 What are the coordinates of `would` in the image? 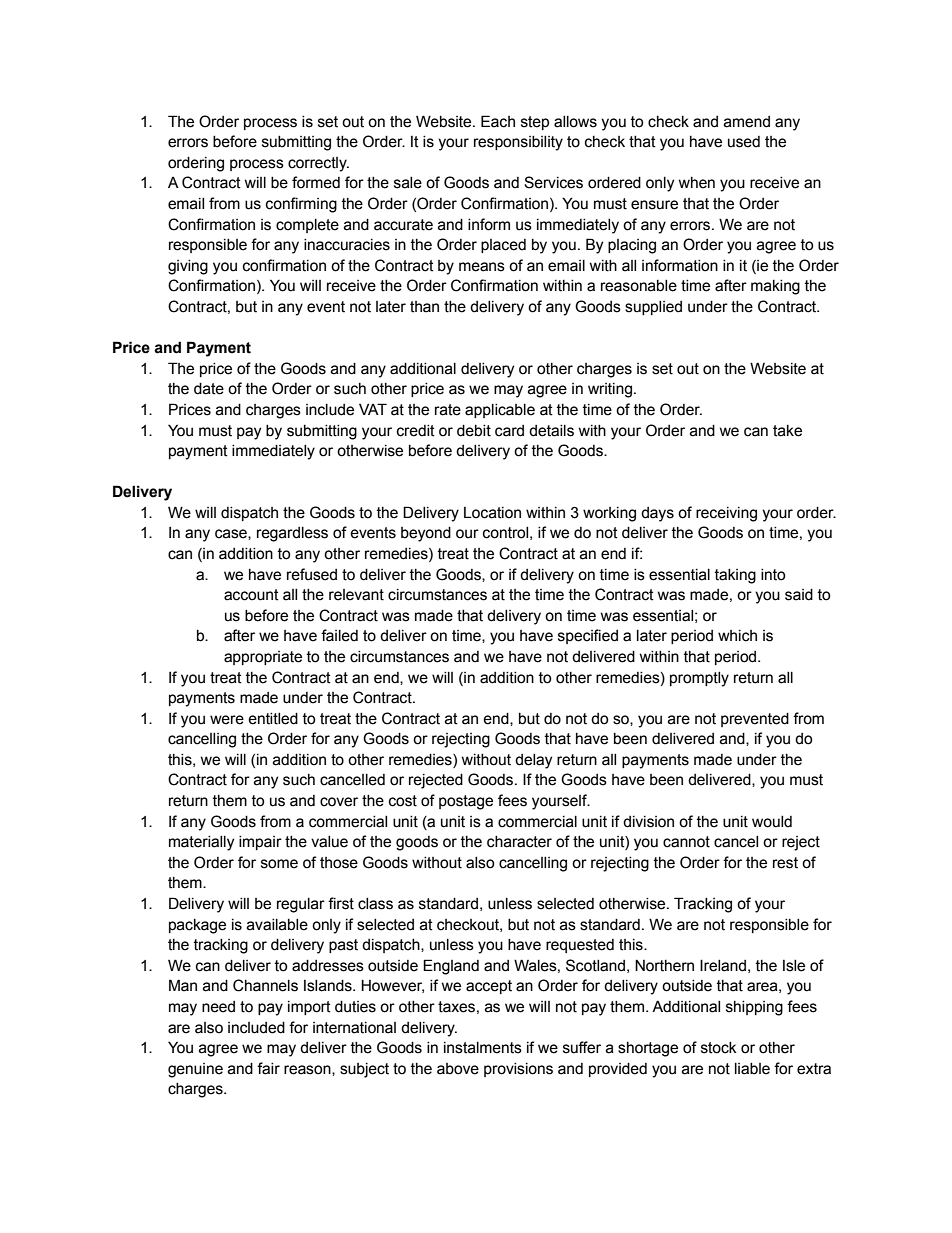 It's located at (772, 822).
